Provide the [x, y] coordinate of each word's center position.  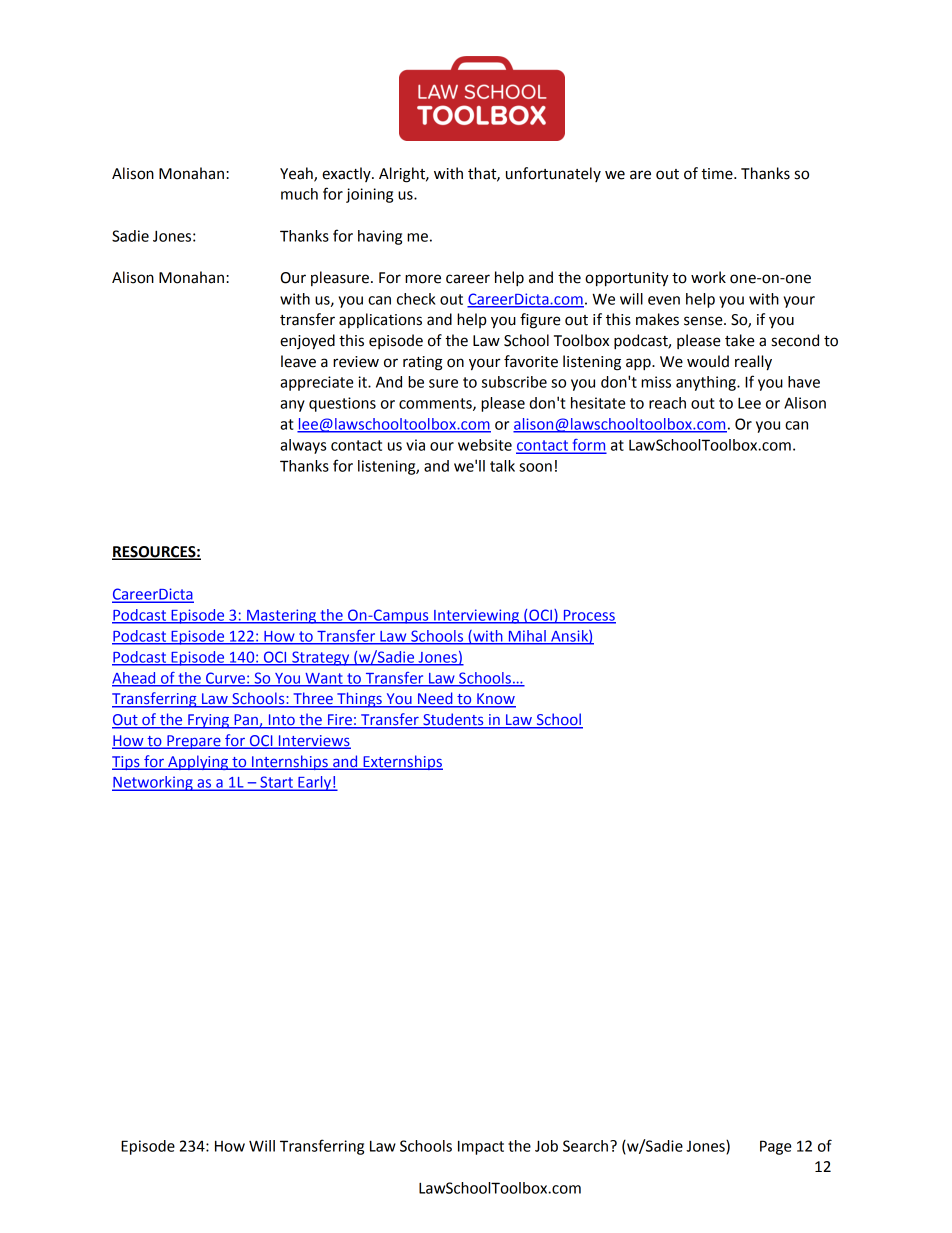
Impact [481, 1148]
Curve [225, 679]
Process [588, 616]
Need [435, 699]
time [718, 174]
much [299, 194]
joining [369, 195]
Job [546, 1146]
